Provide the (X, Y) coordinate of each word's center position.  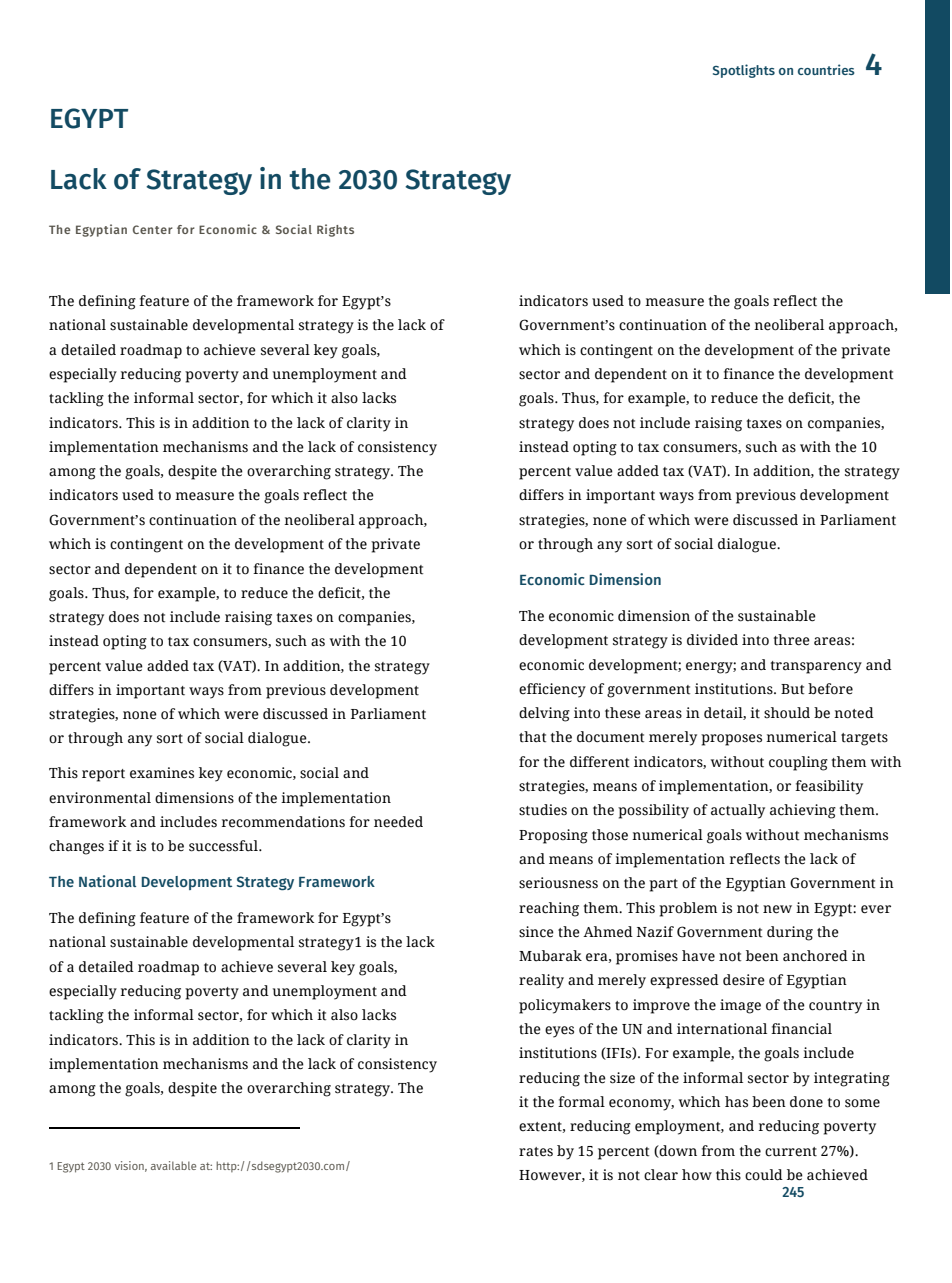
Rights (335, 230)
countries (826, 69)
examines (162, 773)
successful (224, 846)
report (103, 775)
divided (712, 640)
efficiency (552, 690)
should (787, 713)
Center (153, 229)
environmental (100, 798)
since (536, 932)
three (792, 640)
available (173, 1165)
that (532, 737)
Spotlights (744, 71)
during (790, 933)
